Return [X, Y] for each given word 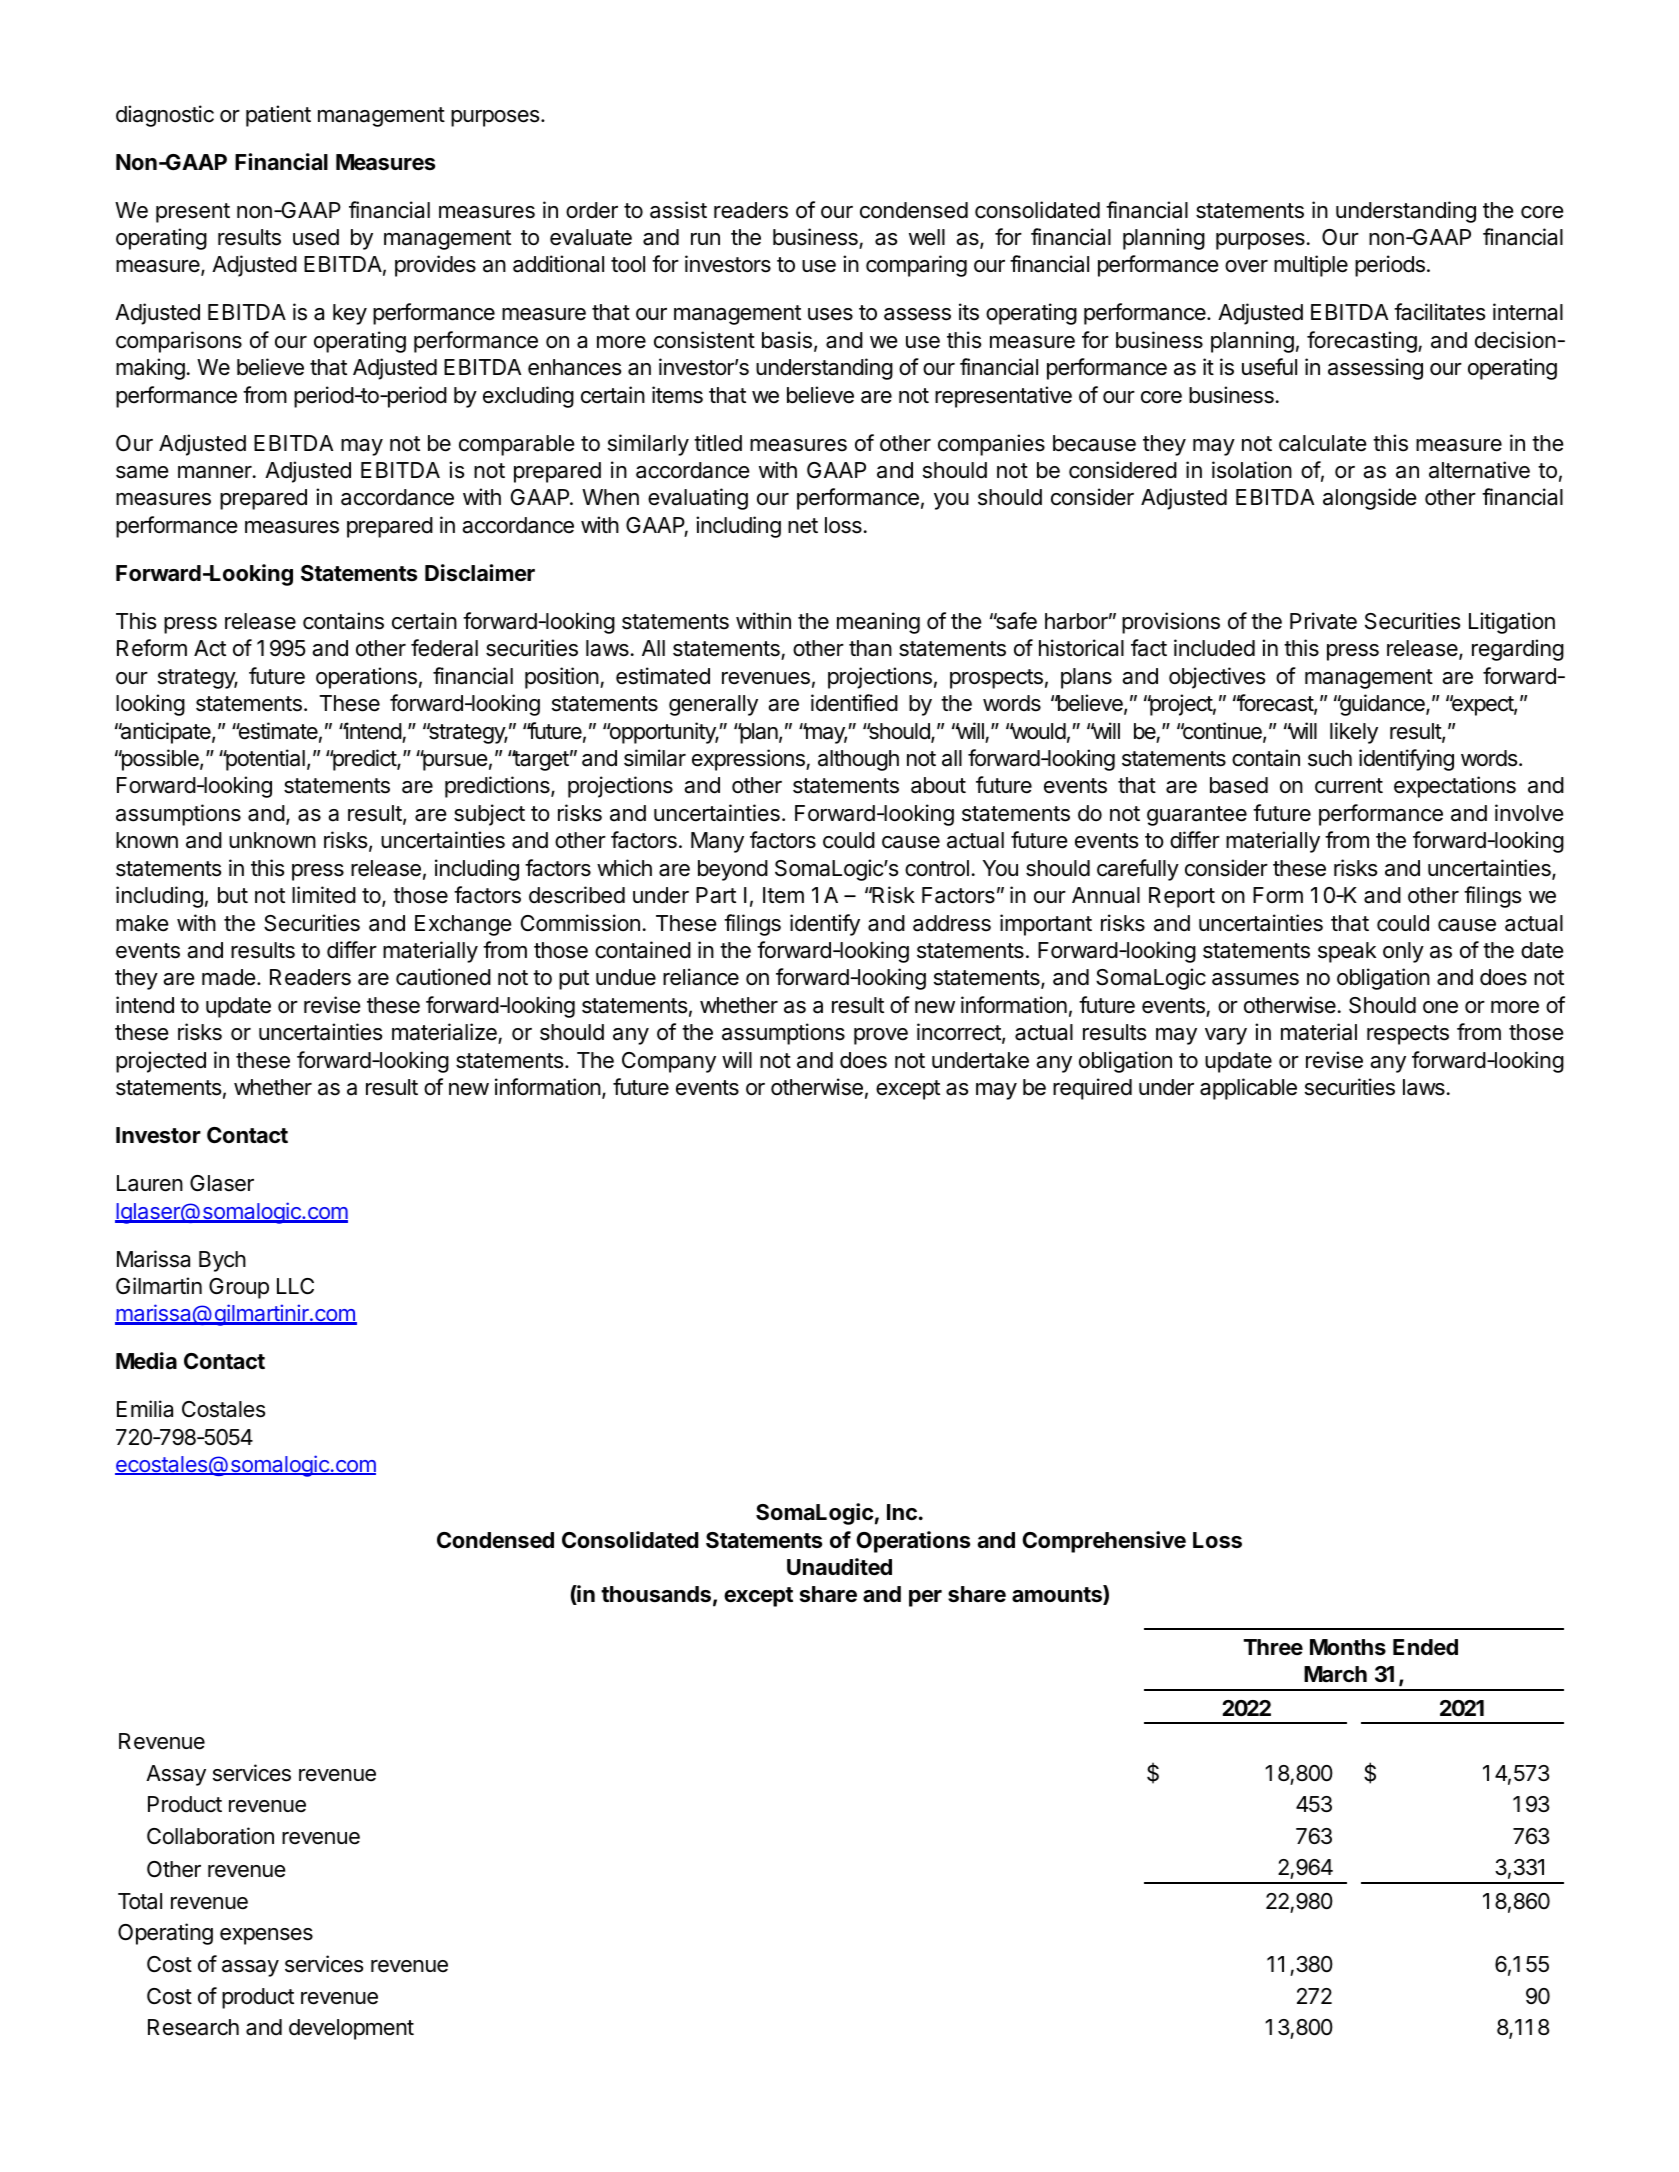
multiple [1311, 266]
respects [1408, 1035]
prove [881, 1036]
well [927, 237]
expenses [266, 1936]
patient [278, 116]
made [228, 977]
